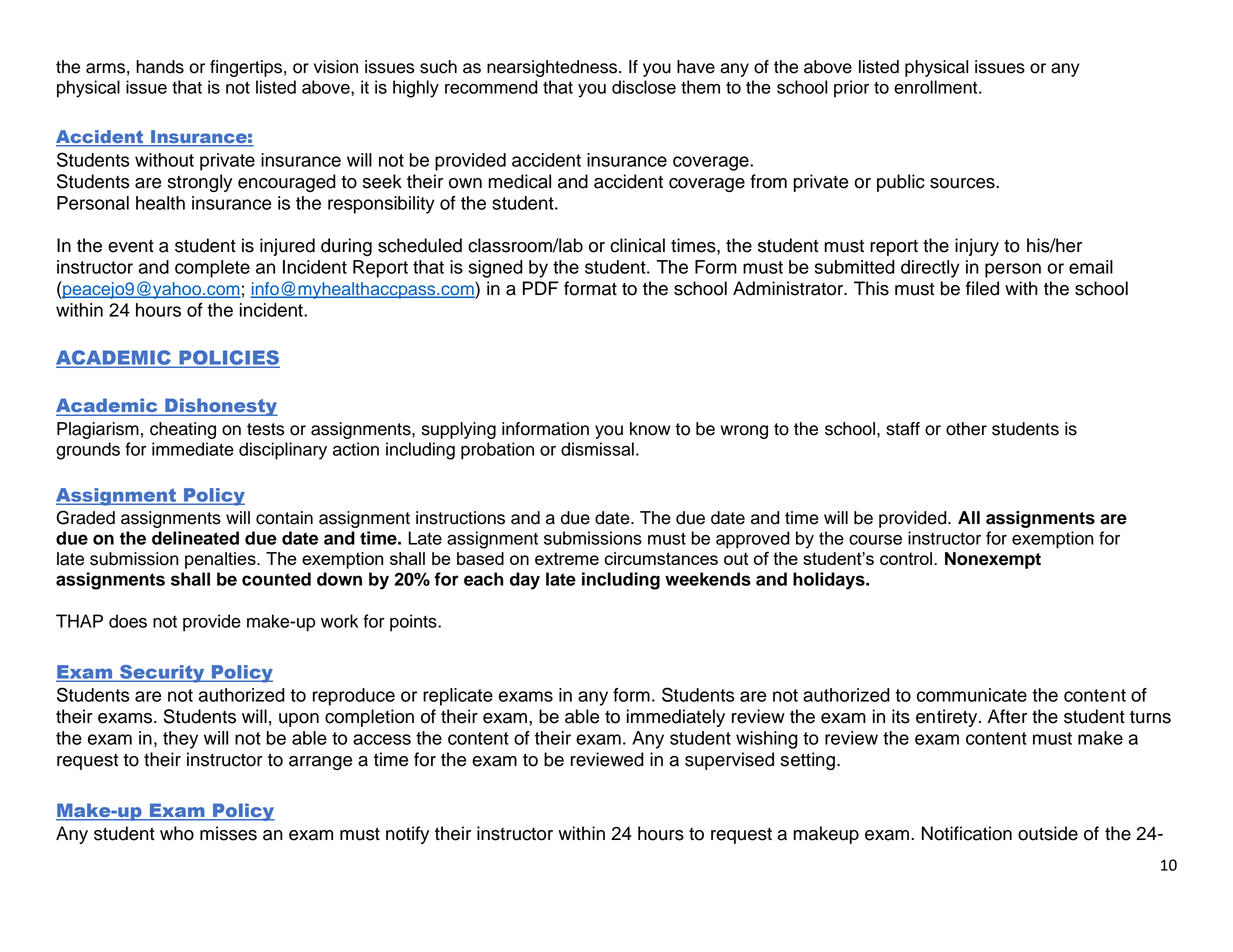 The width and height of the screenshot is (1233, 952). What do you see at coordinates (212, 269) in the screenshot?
I see `complete` at bounding box center [212, 269].
